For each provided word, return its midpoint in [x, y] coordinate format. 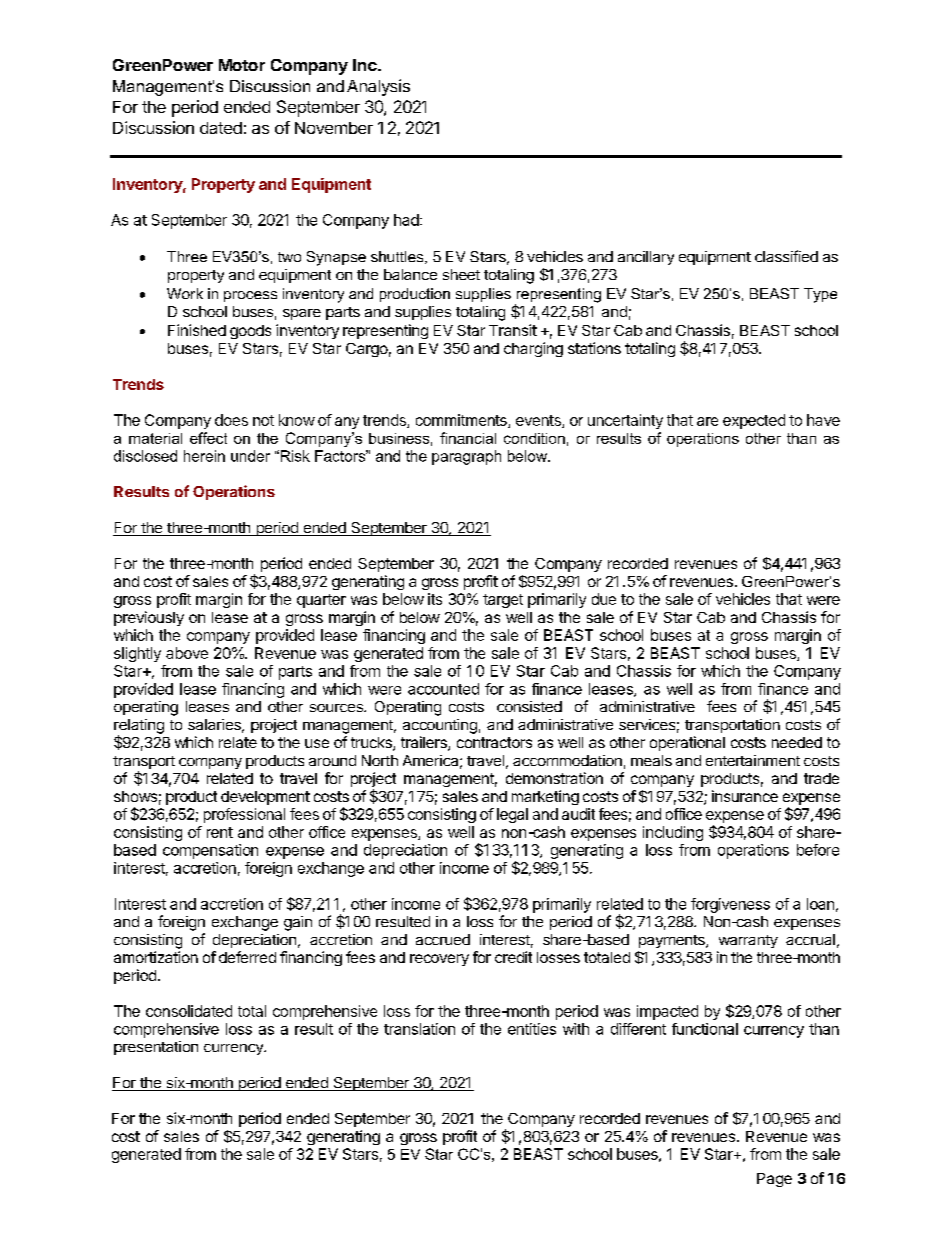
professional [244, 815]
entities [532, 1029]
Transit [513, 330]
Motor [242, 65]
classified [786, 256]
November [334, 128]
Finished [197, 330]
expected [754, 421]
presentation [156, 1048]
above [187, 653]
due [604, 599]
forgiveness [730, 905]
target [503, 601]
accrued [443, 939]
